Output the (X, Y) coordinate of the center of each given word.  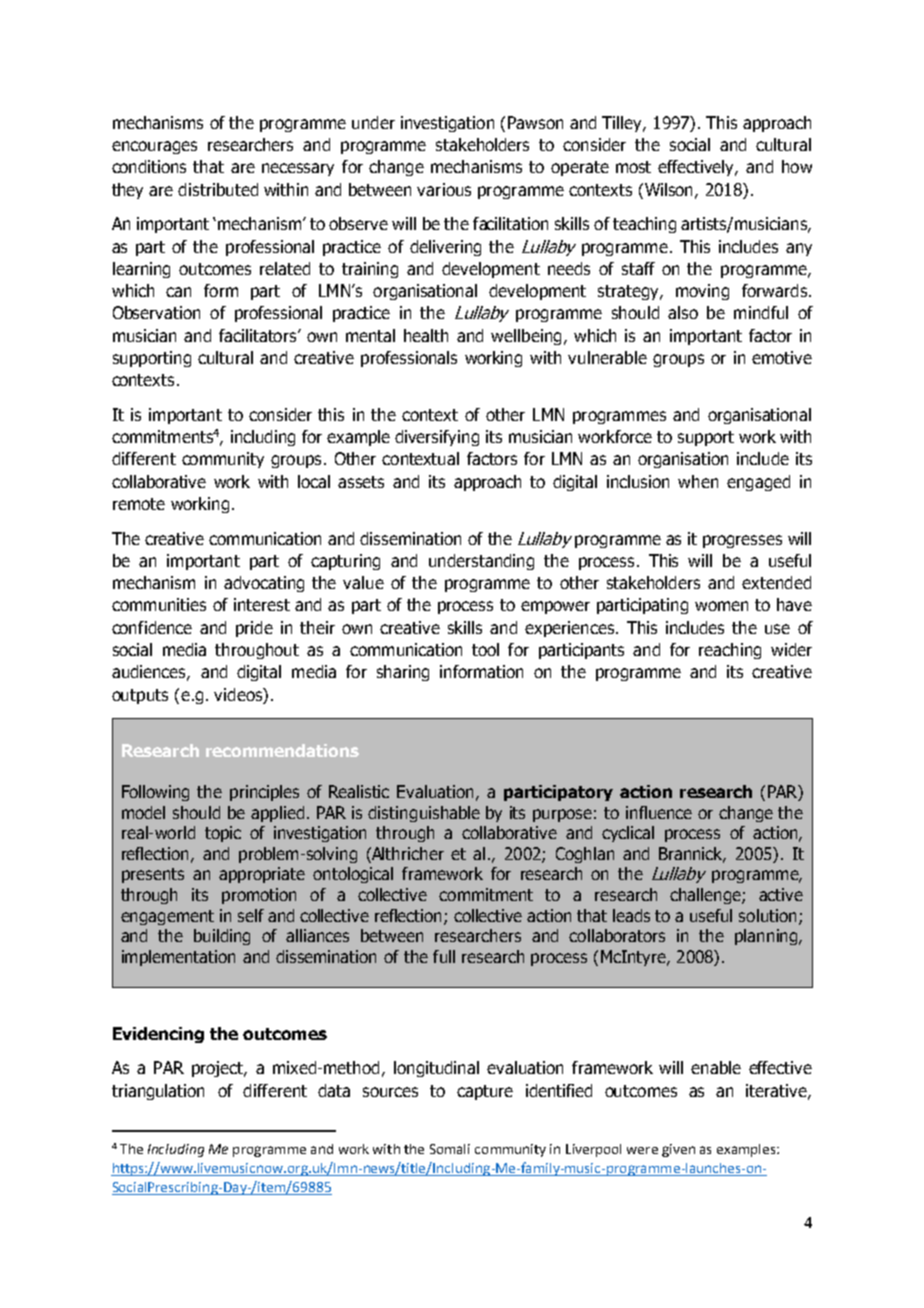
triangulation (158, 1092)
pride (254, 629)
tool (485, 649)
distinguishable (424, 814)
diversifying (437, 438)
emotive (782, 357)
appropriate (262, 875)
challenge (706, 896)
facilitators (259, 335)
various (444, 189)
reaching (730, 651)
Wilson (669, 190)
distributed (218, 189)
